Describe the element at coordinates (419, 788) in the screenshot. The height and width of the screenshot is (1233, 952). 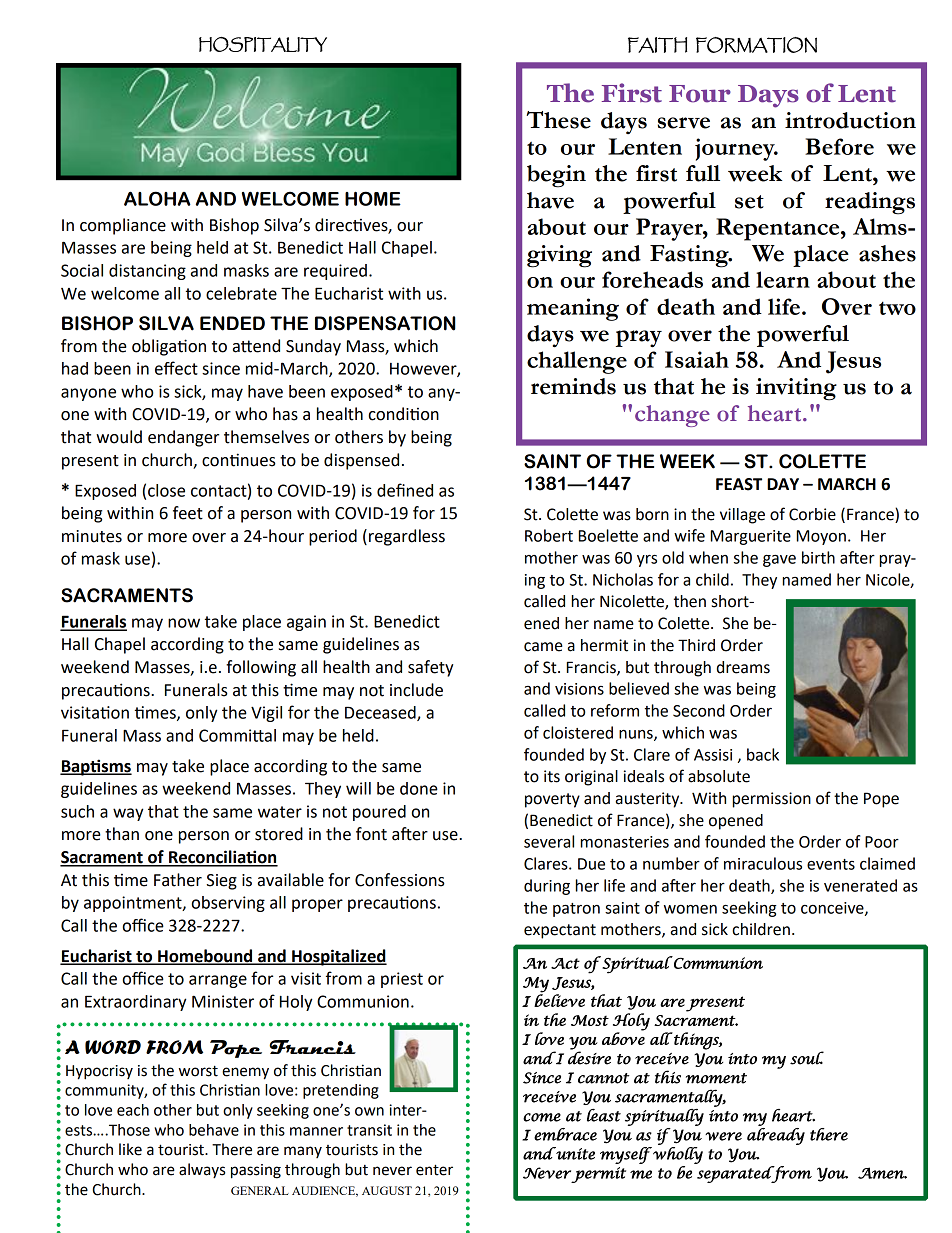
I see `done` at that location.
